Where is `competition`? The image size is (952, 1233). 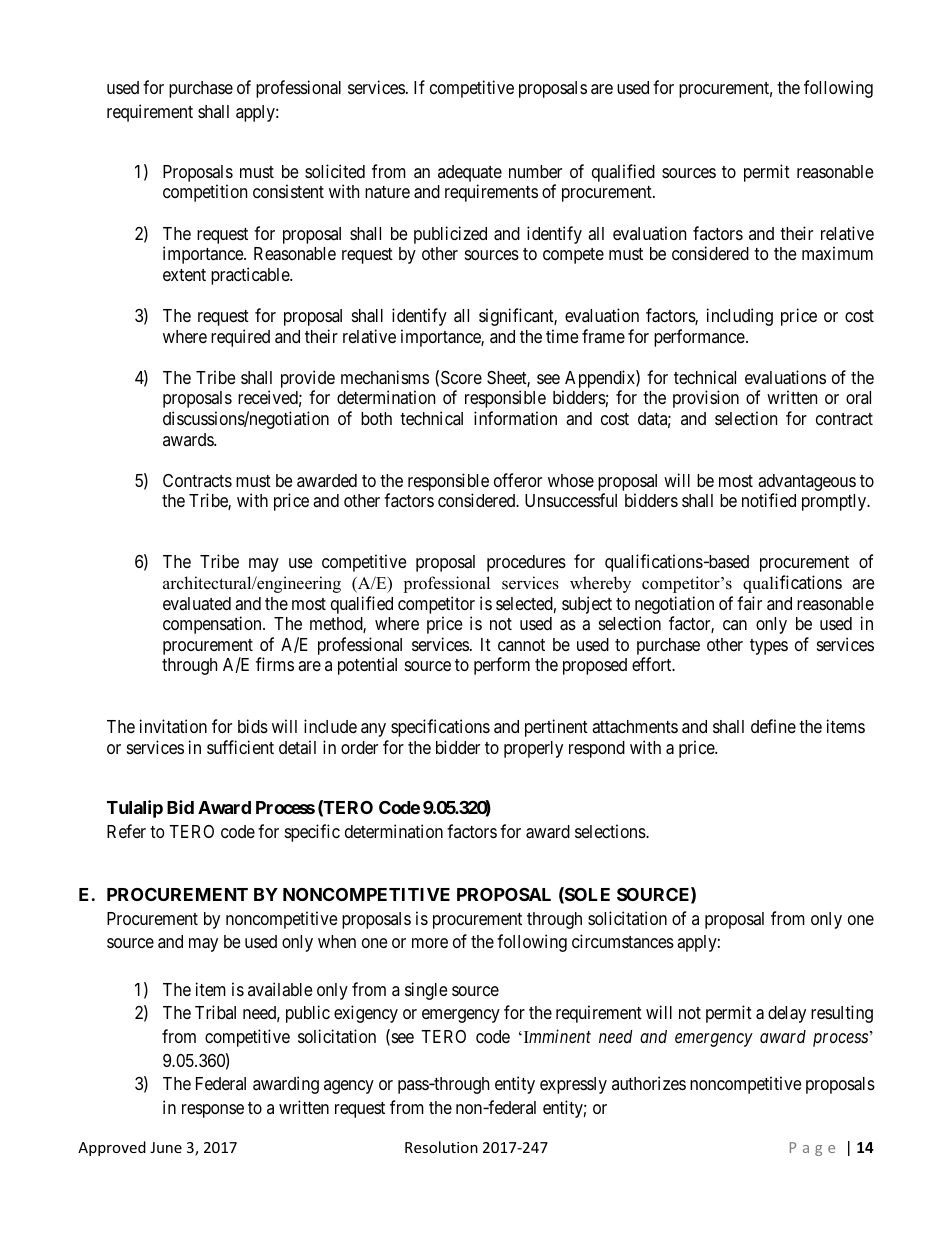
competition is located at coordinates (205, 193).
